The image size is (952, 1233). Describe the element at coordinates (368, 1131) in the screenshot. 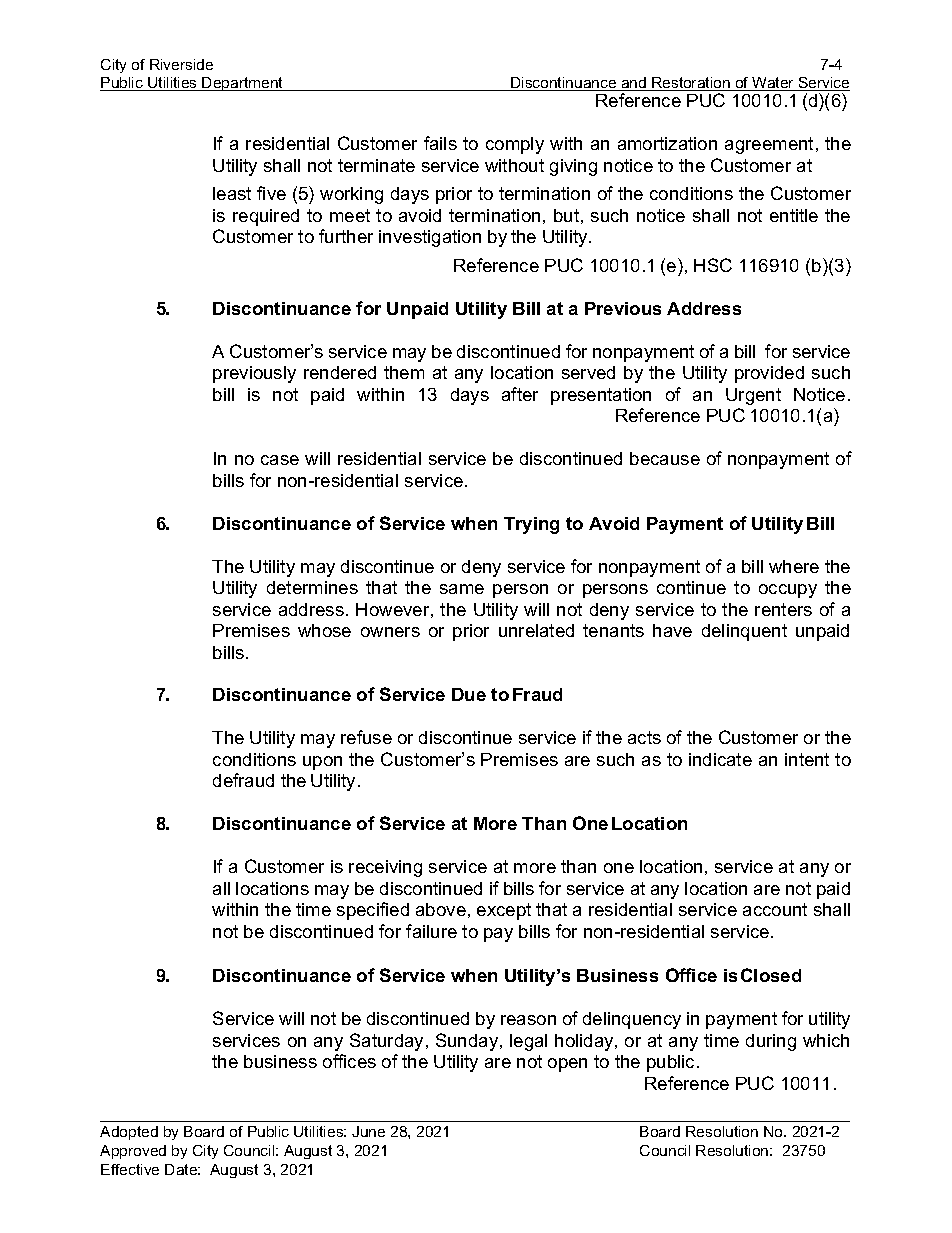

I see `June` at that location.
